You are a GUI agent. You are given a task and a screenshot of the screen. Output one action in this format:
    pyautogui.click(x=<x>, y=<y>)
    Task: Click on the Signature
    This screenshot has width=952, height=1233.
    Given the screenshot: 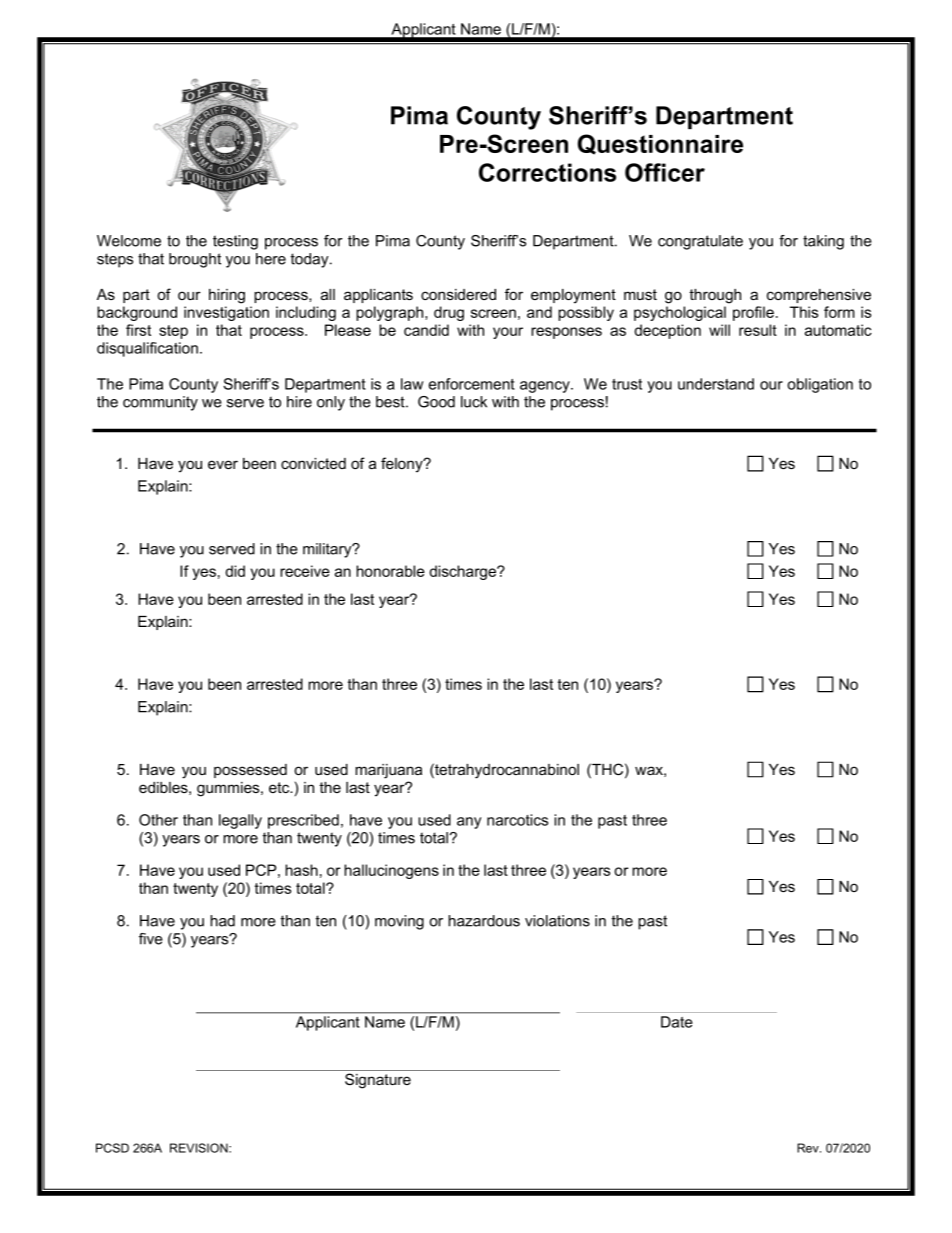 What is the action you would take?
    pyautogui.click(x=378, y=1081)
